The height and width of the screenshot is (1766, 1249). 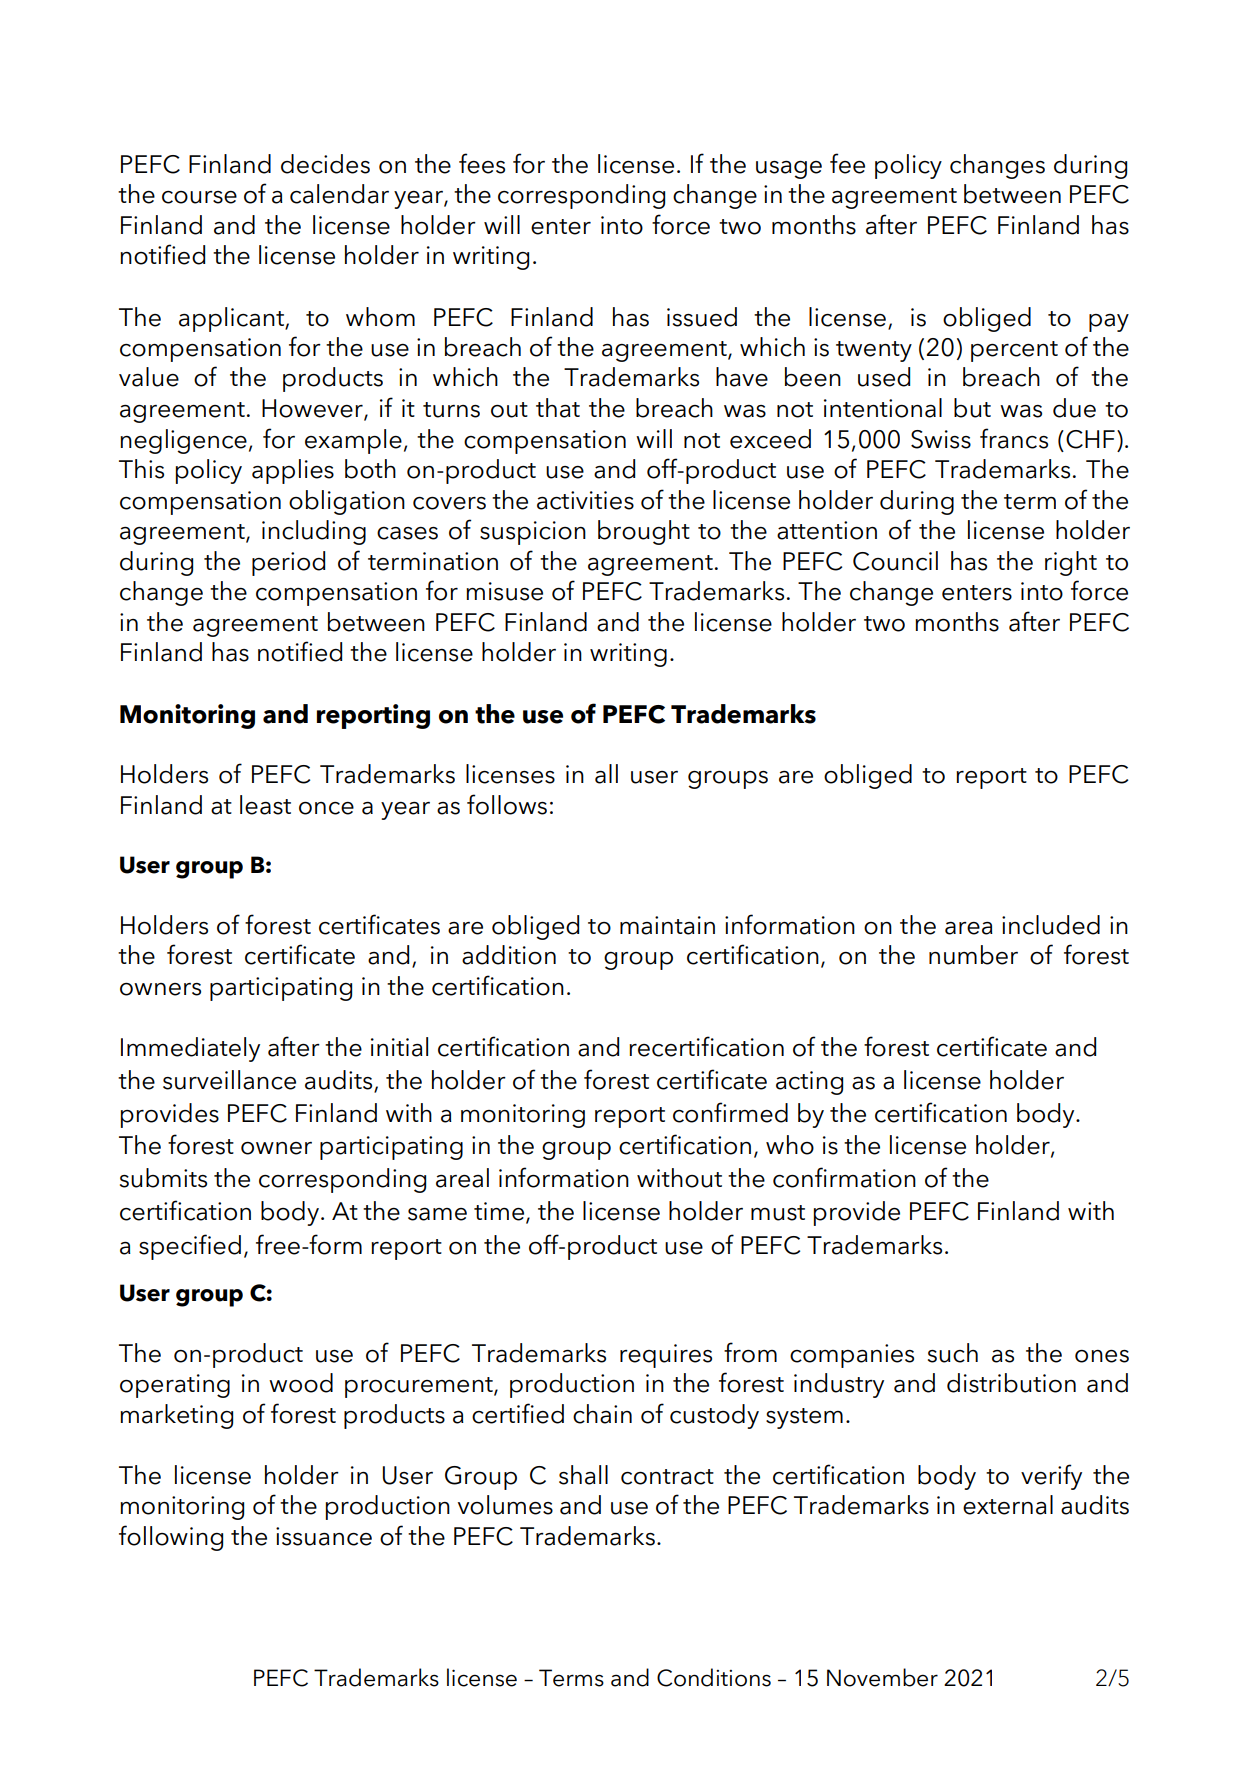 I want to click on course, so click(x=199, y=197).
